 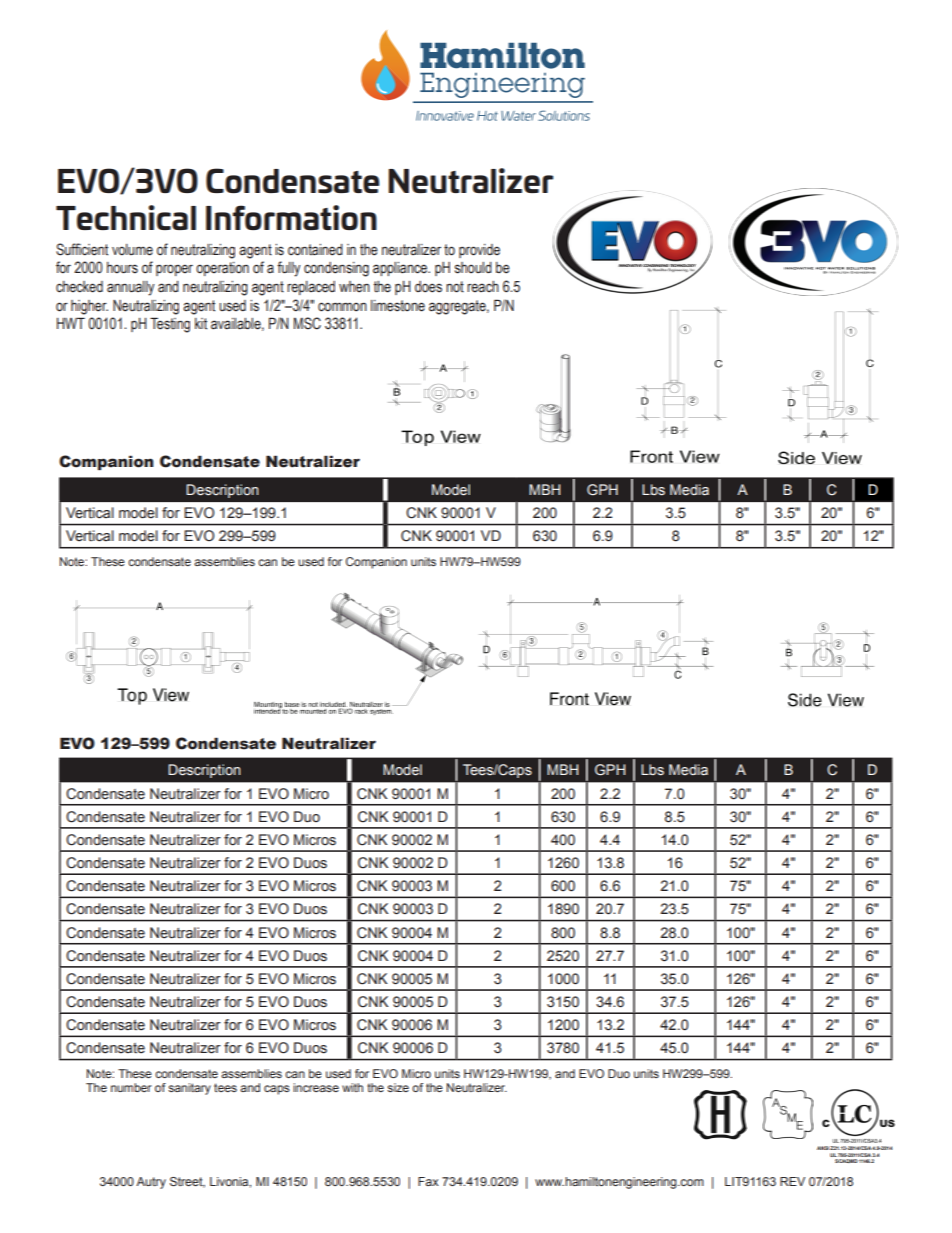 I want to click on Testing, so click(x=170, y=325).
